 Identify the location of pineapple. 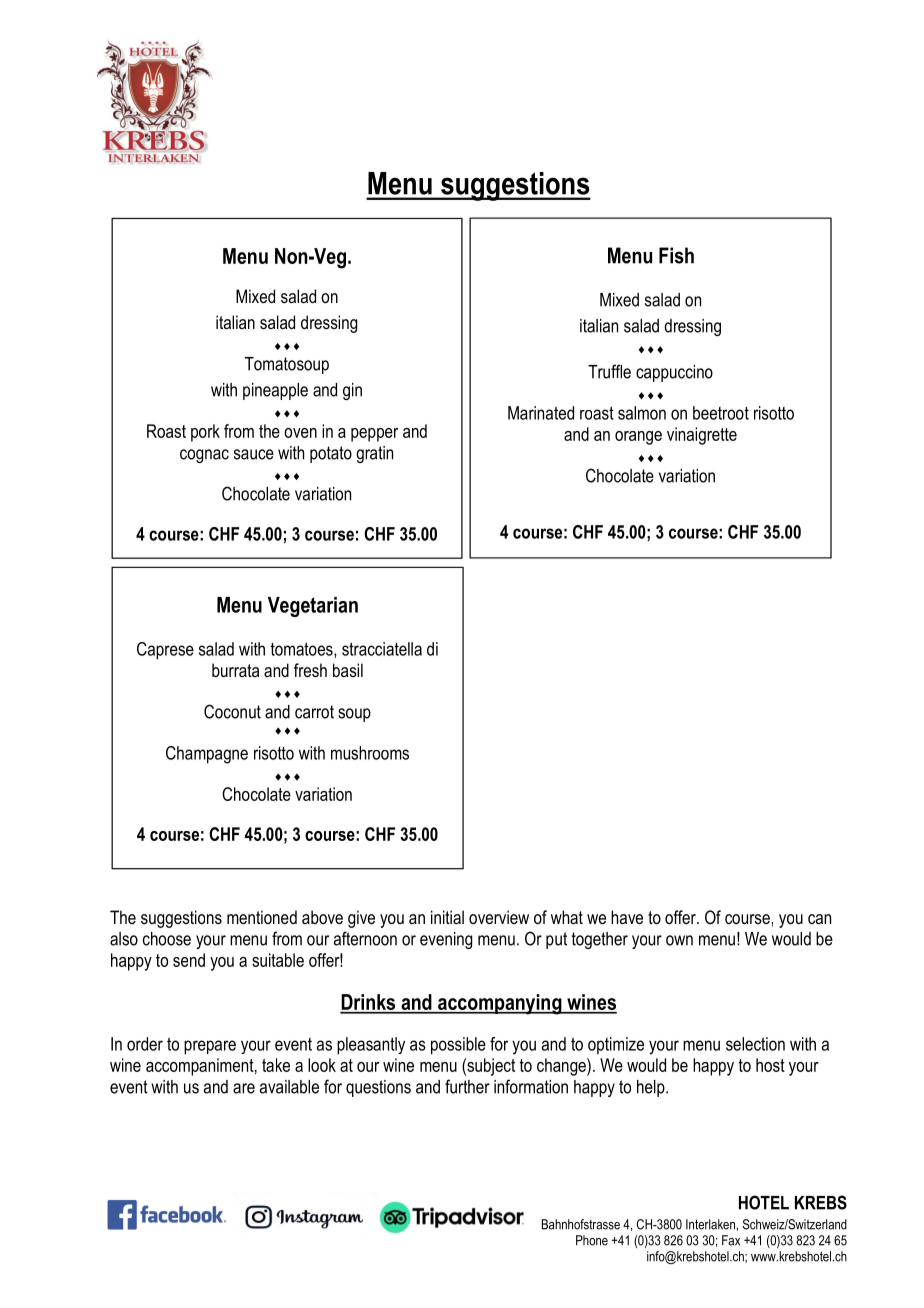
(275, 391).
